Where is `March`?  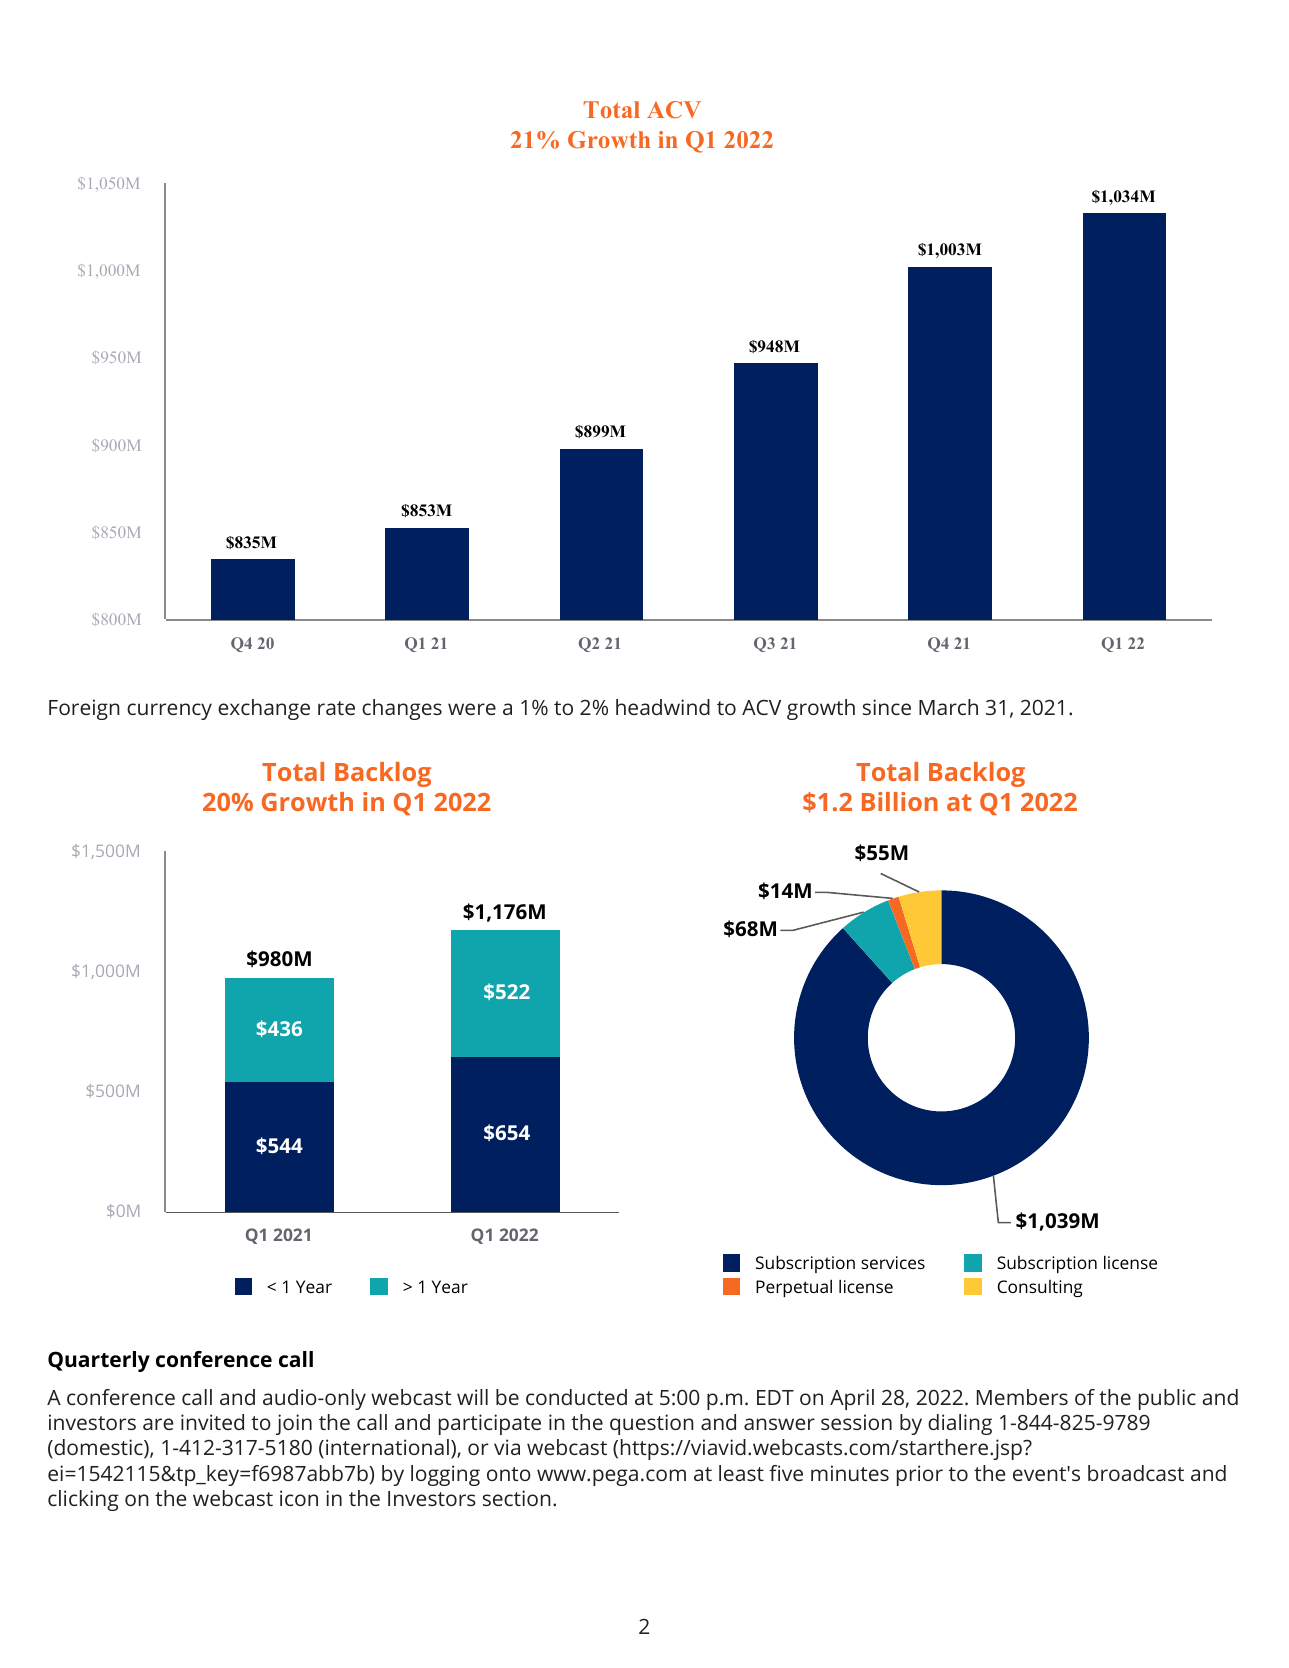
March is located at coordinates (948, 707).
